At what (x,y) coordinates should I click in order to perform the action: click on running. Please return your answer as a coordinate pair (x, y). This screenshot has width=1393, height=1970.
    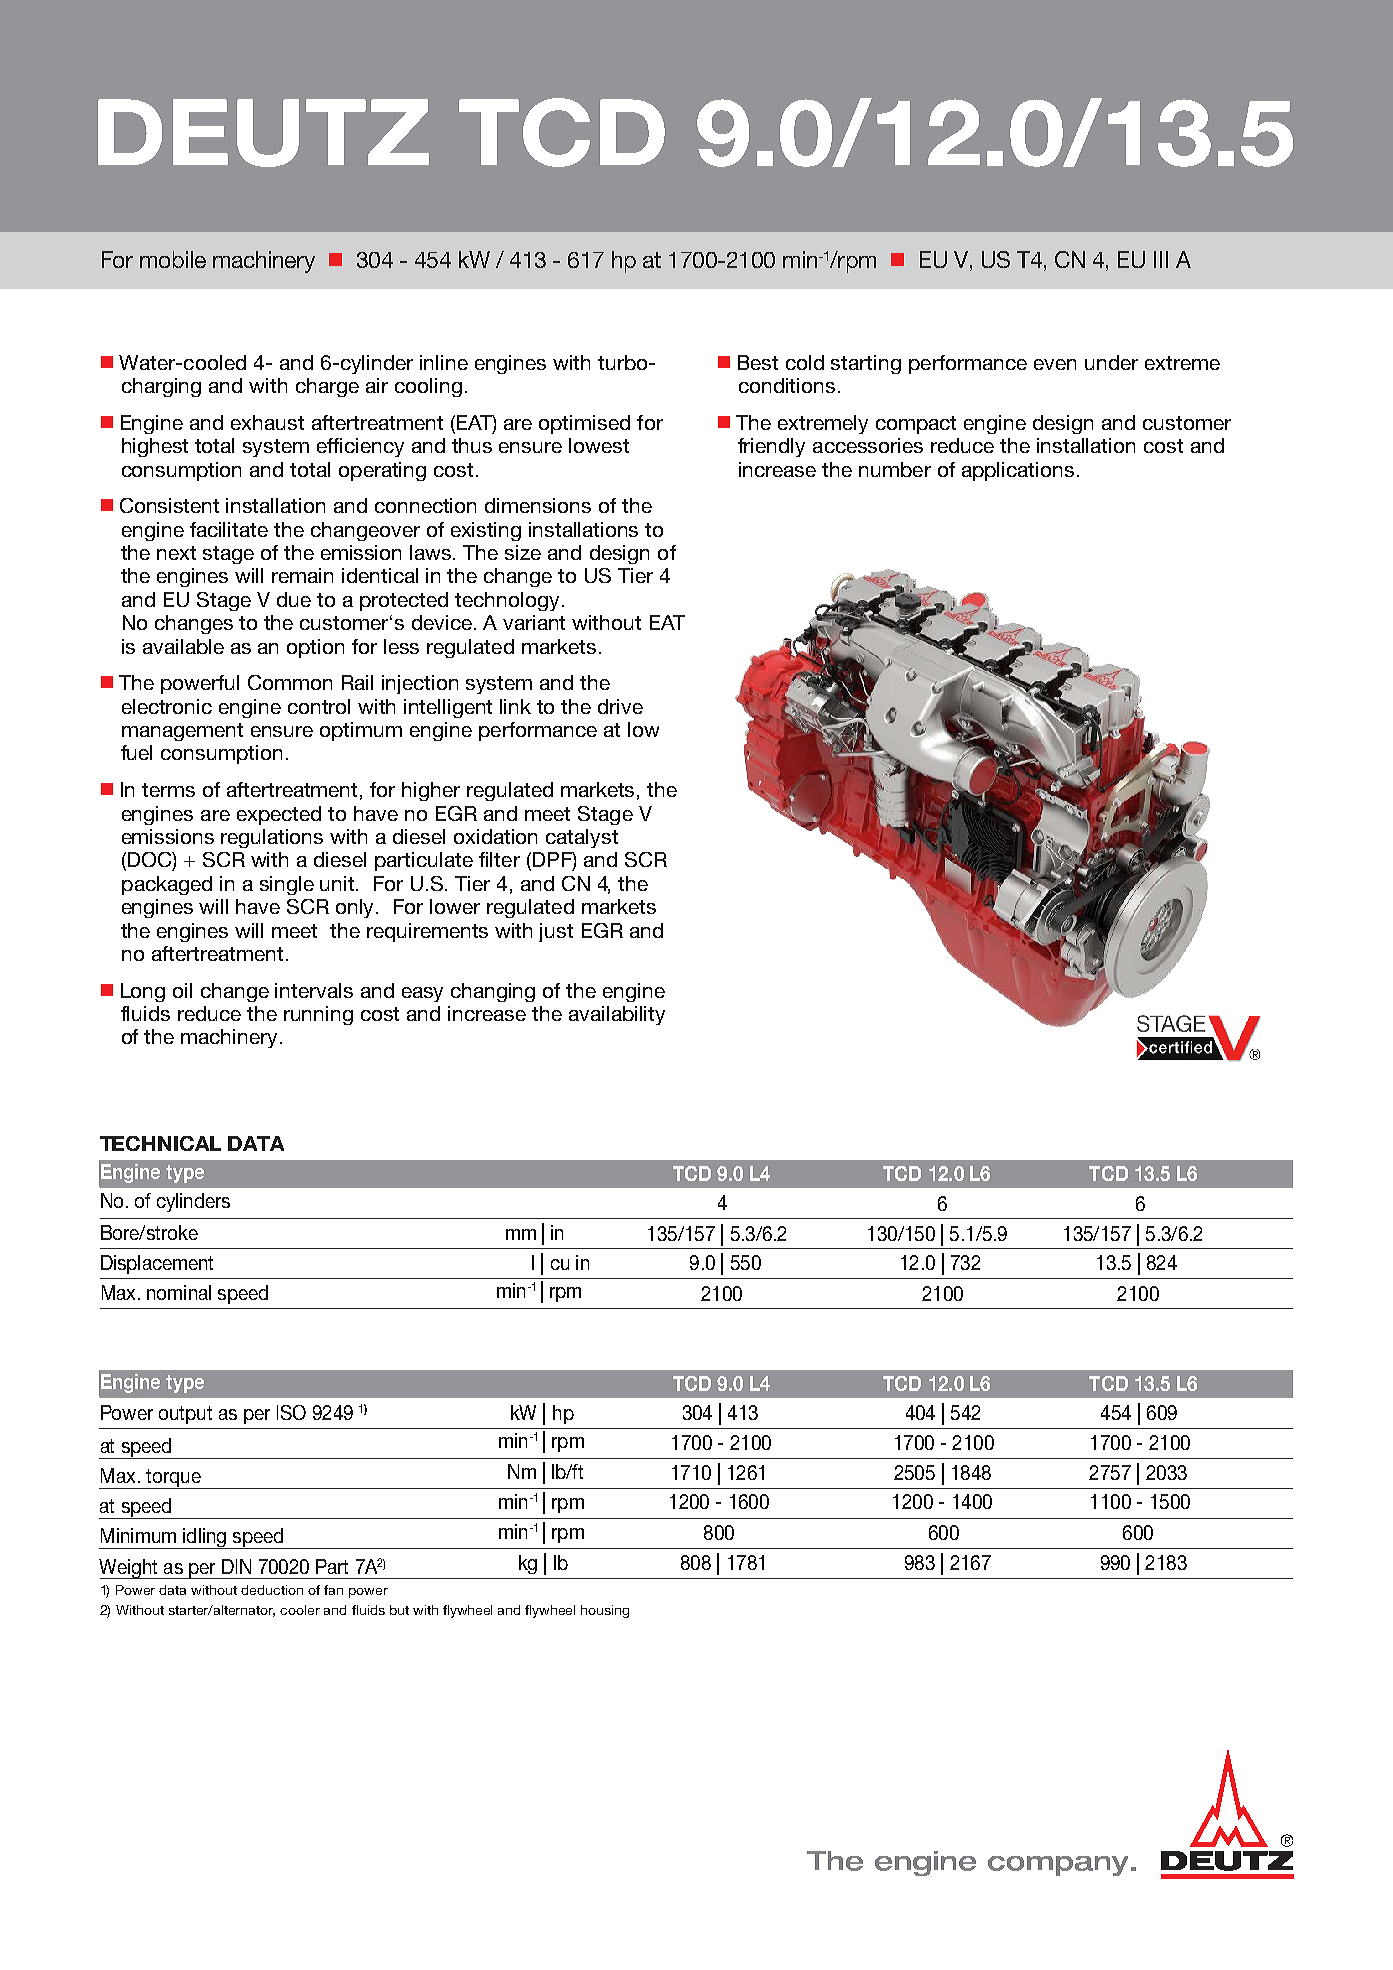
    Looking at the image, I should click on (318, 1015).
